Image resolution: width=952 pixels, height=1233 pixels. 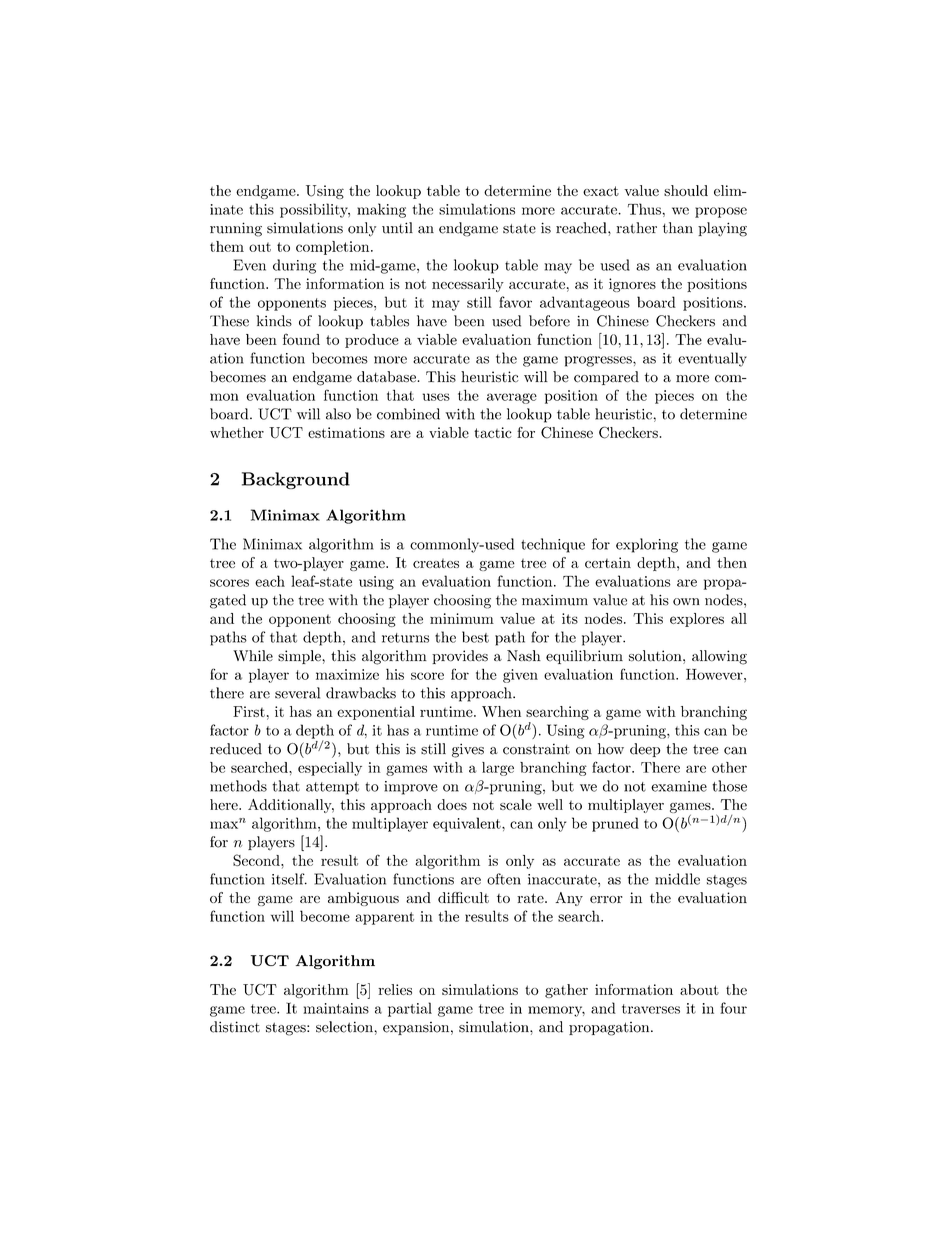 What do you see at coordinates (332, 788) in the screenshot?
I see `attempt` at bounding box center [332, 788].
